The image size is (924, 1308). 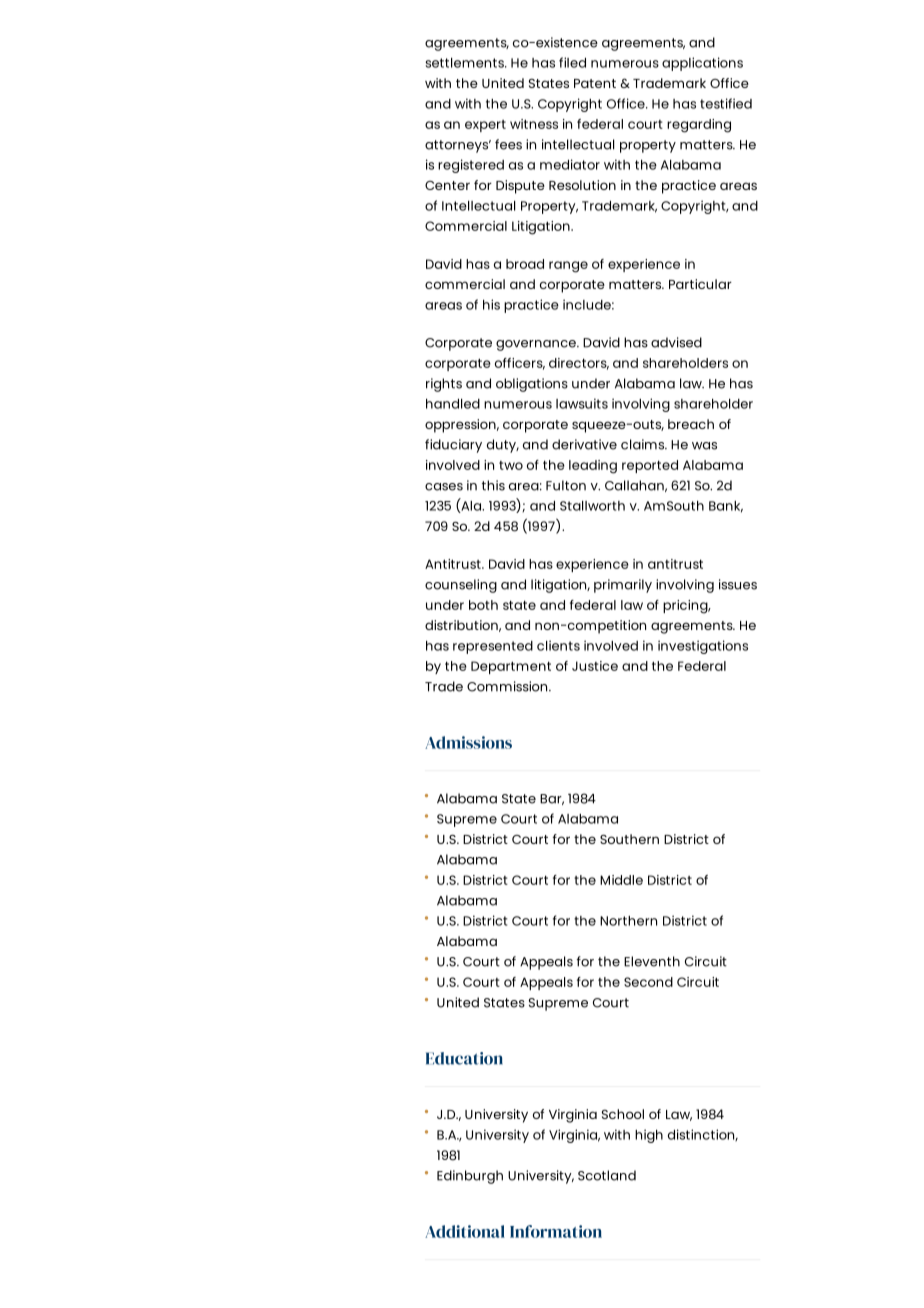 What do you see at coordinates (607, 1175) in the screenshot?
I see `Scotland` at bounding box center [607, 1175].
